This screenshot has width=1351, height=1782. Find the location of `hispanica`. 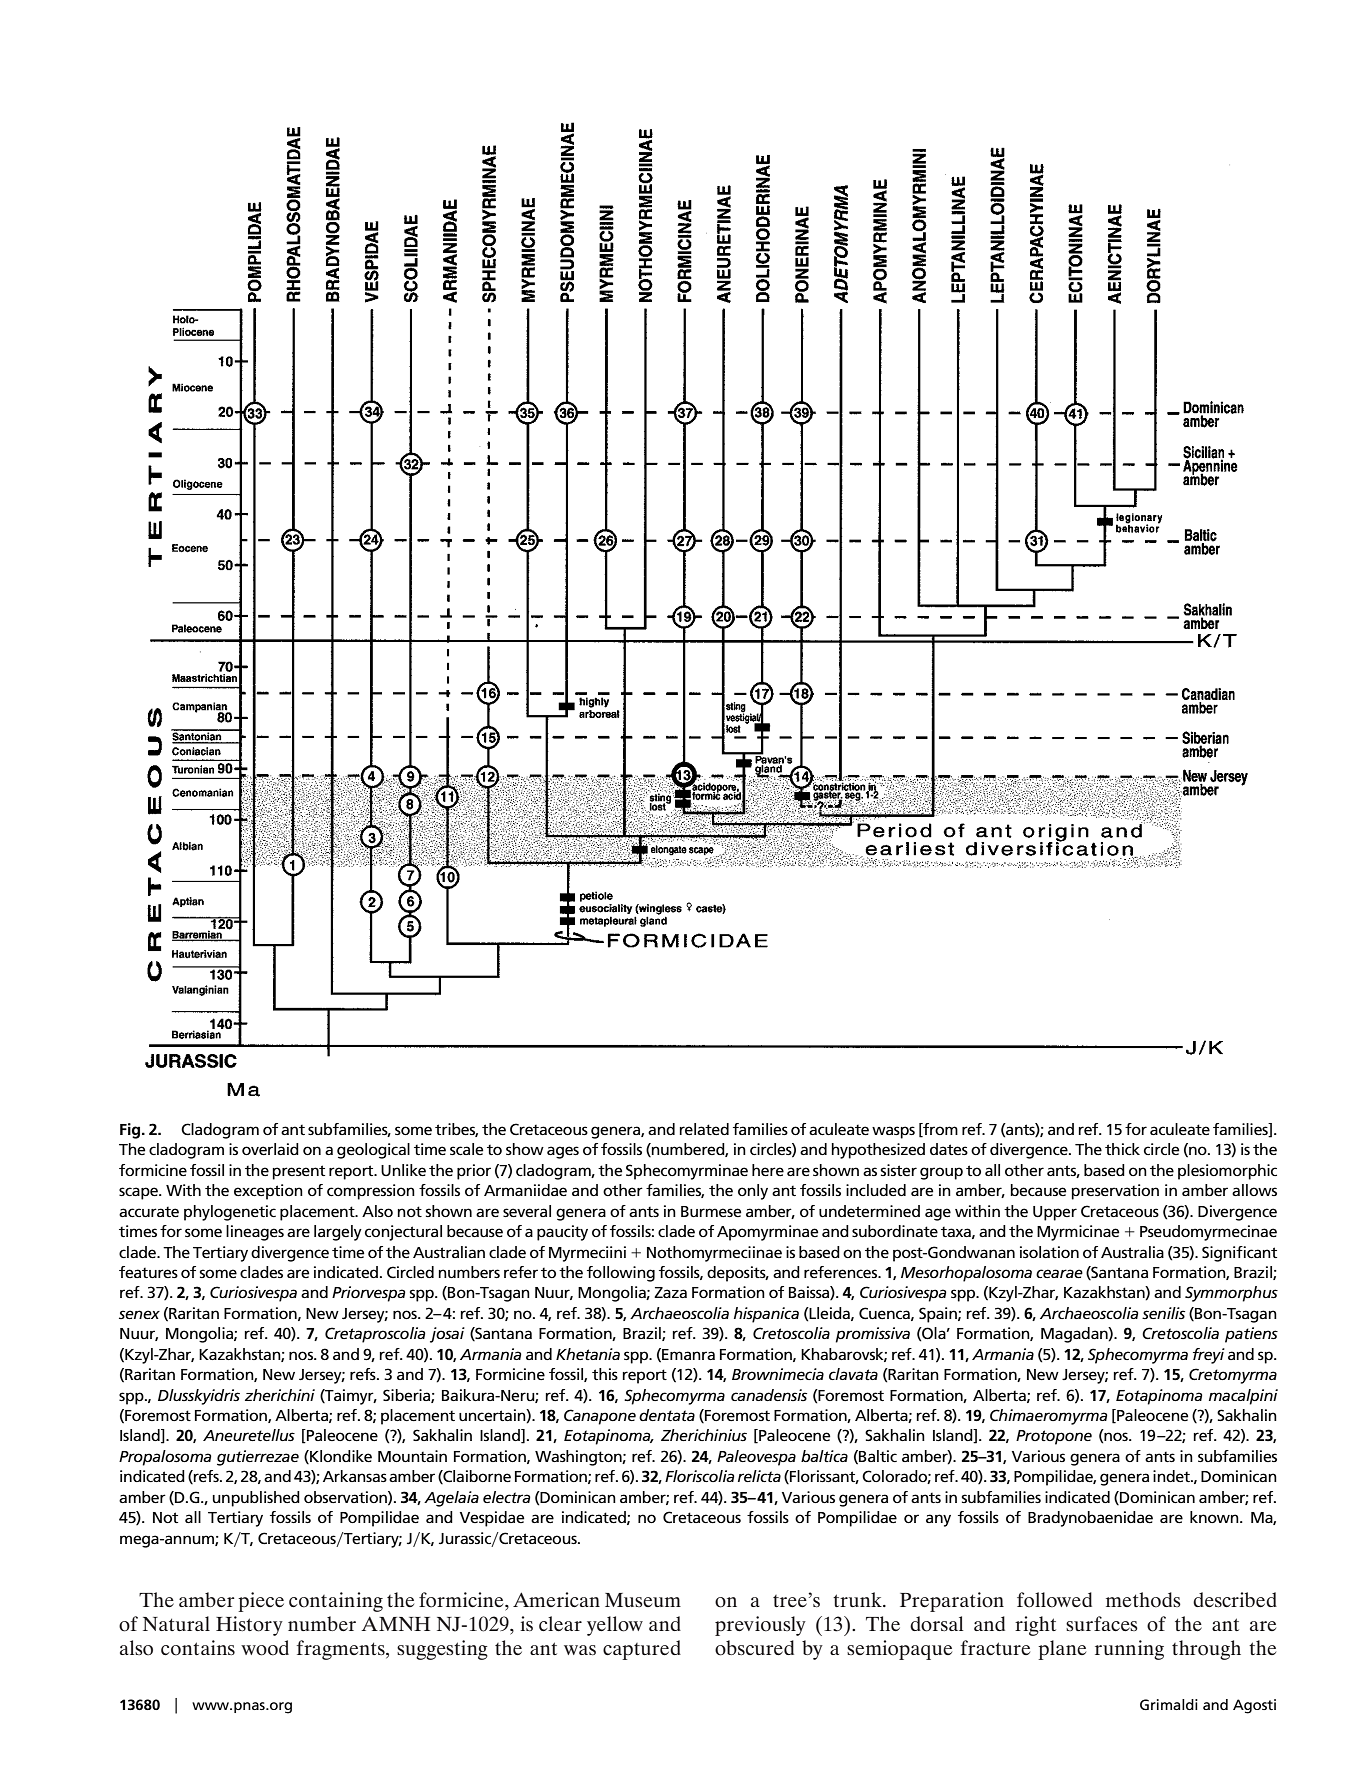

hispanica is located at coordinates (766, 1315).
